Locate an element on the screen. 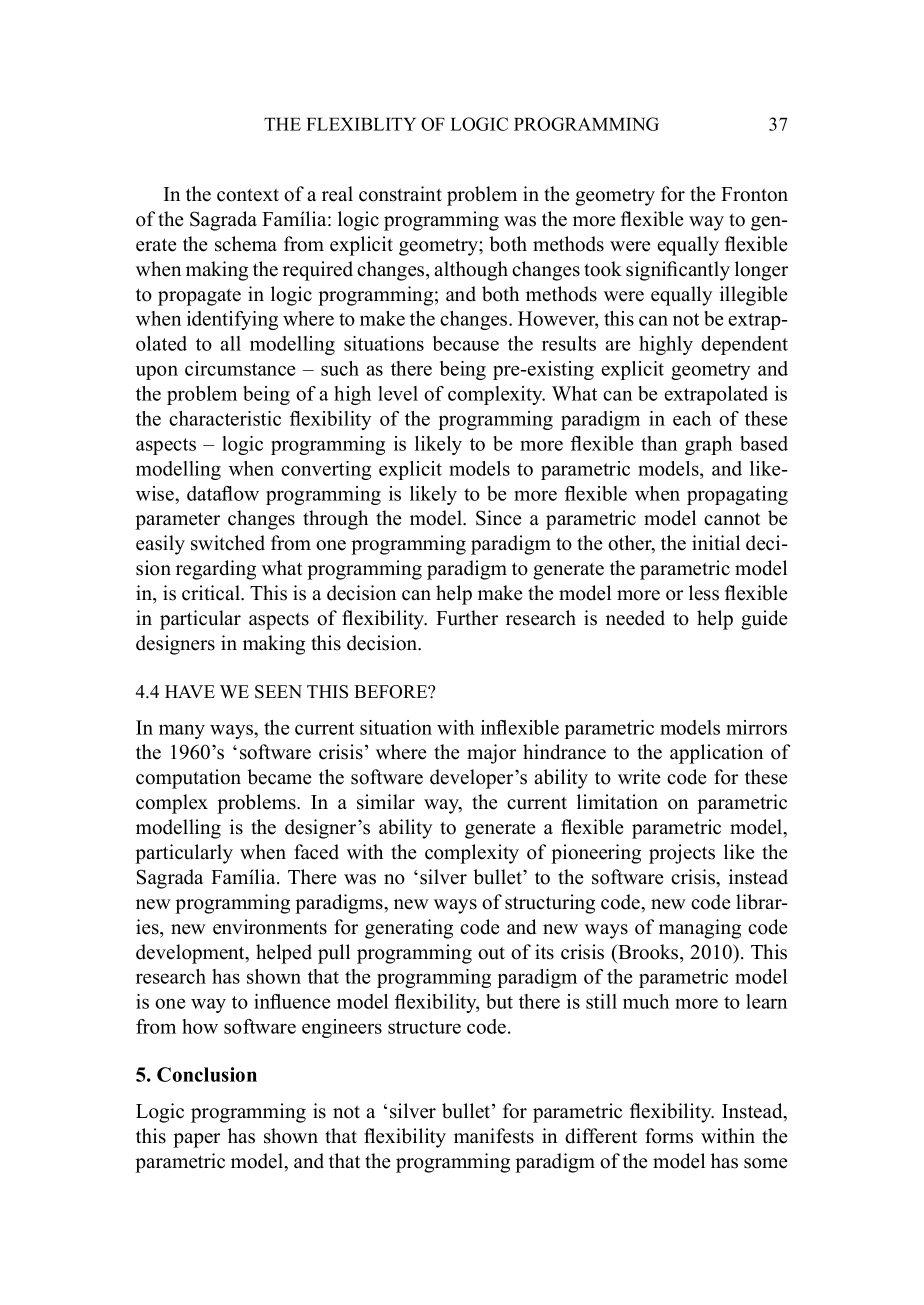 Image resolution: width=924 pixels, height=1305 pixels. Have is located at coordinates (190, 691).
